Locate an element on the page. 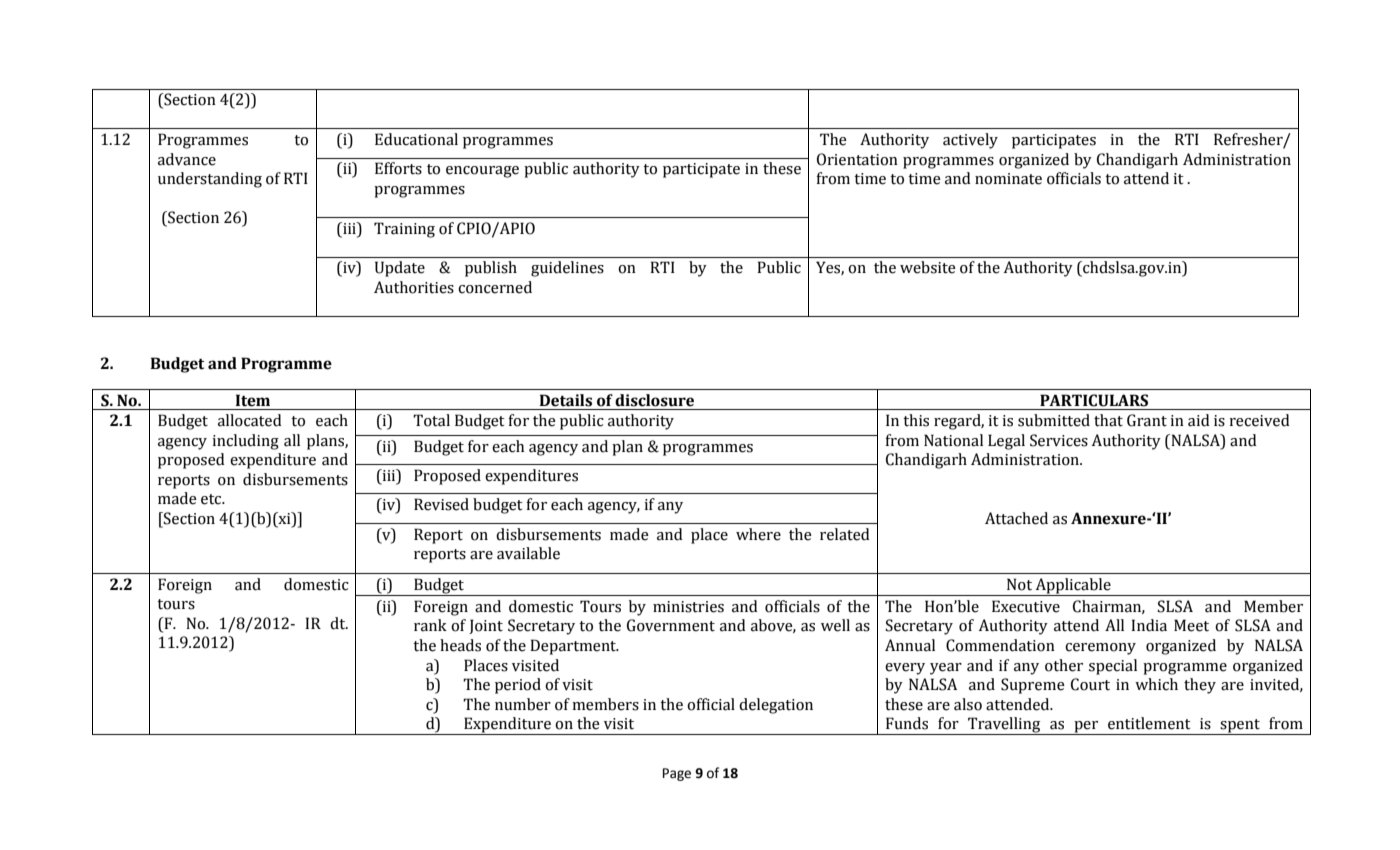 The width and height of the page is (1400, 850). Orientation is located at coordinates (857, 159).
